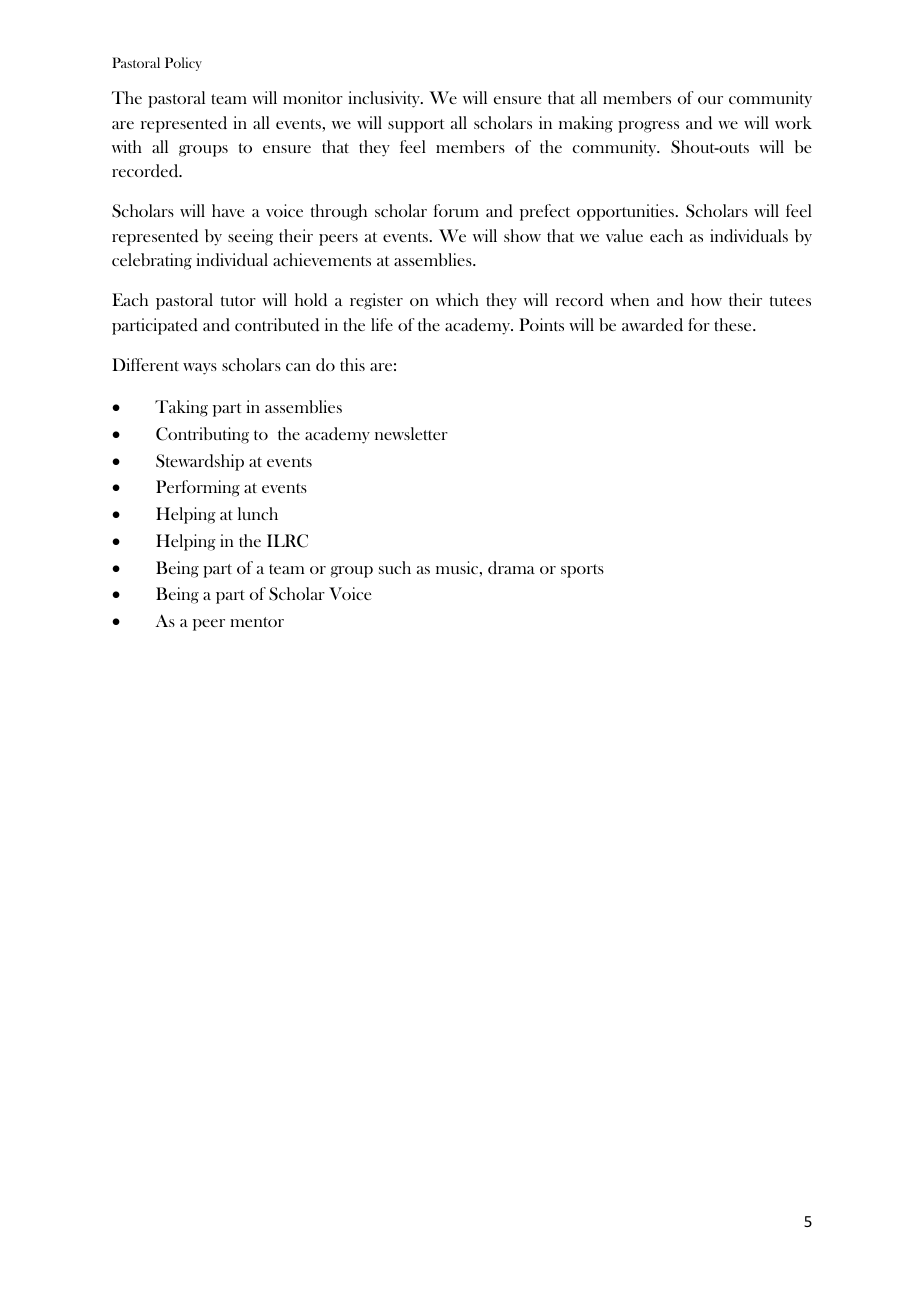 The height and width of the document is (1308, 924). I want to click on mentor, so click(257, 622).
